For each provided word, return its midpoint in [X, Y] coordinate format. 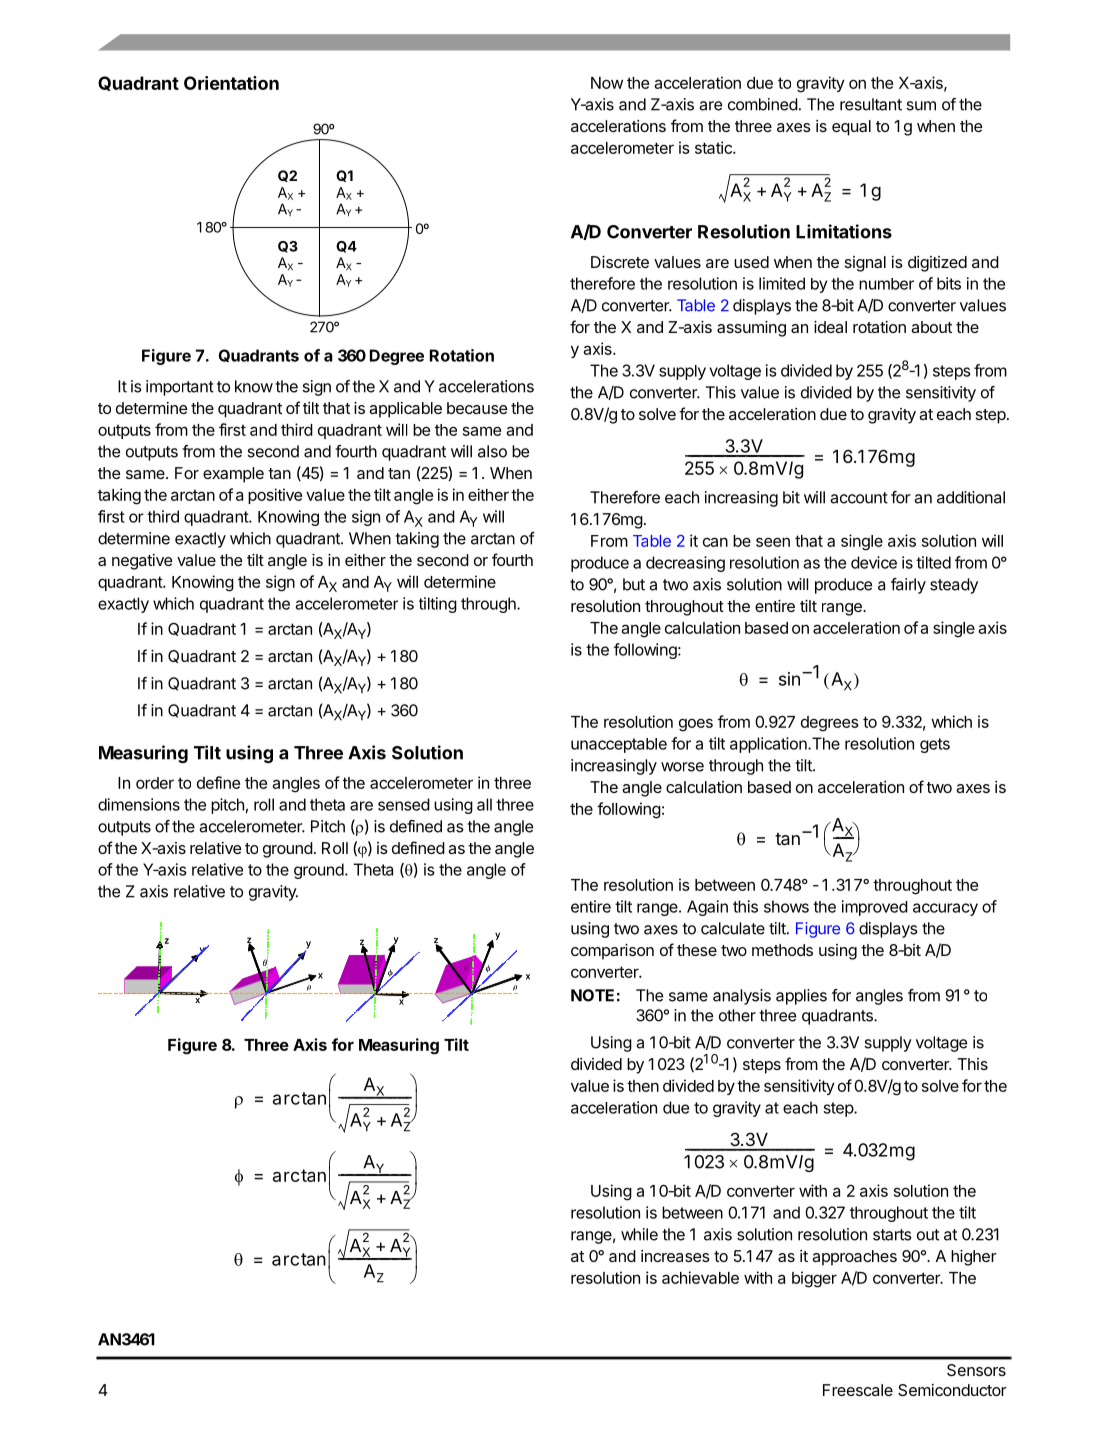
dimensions [139, 804]
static [714, 147]
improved [875, 908]
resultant [871, 104]
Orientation [231, 83]
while [639, 1234]
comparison [612, 952]
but [634, 584]
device [874, 562]
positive [275, 496]
